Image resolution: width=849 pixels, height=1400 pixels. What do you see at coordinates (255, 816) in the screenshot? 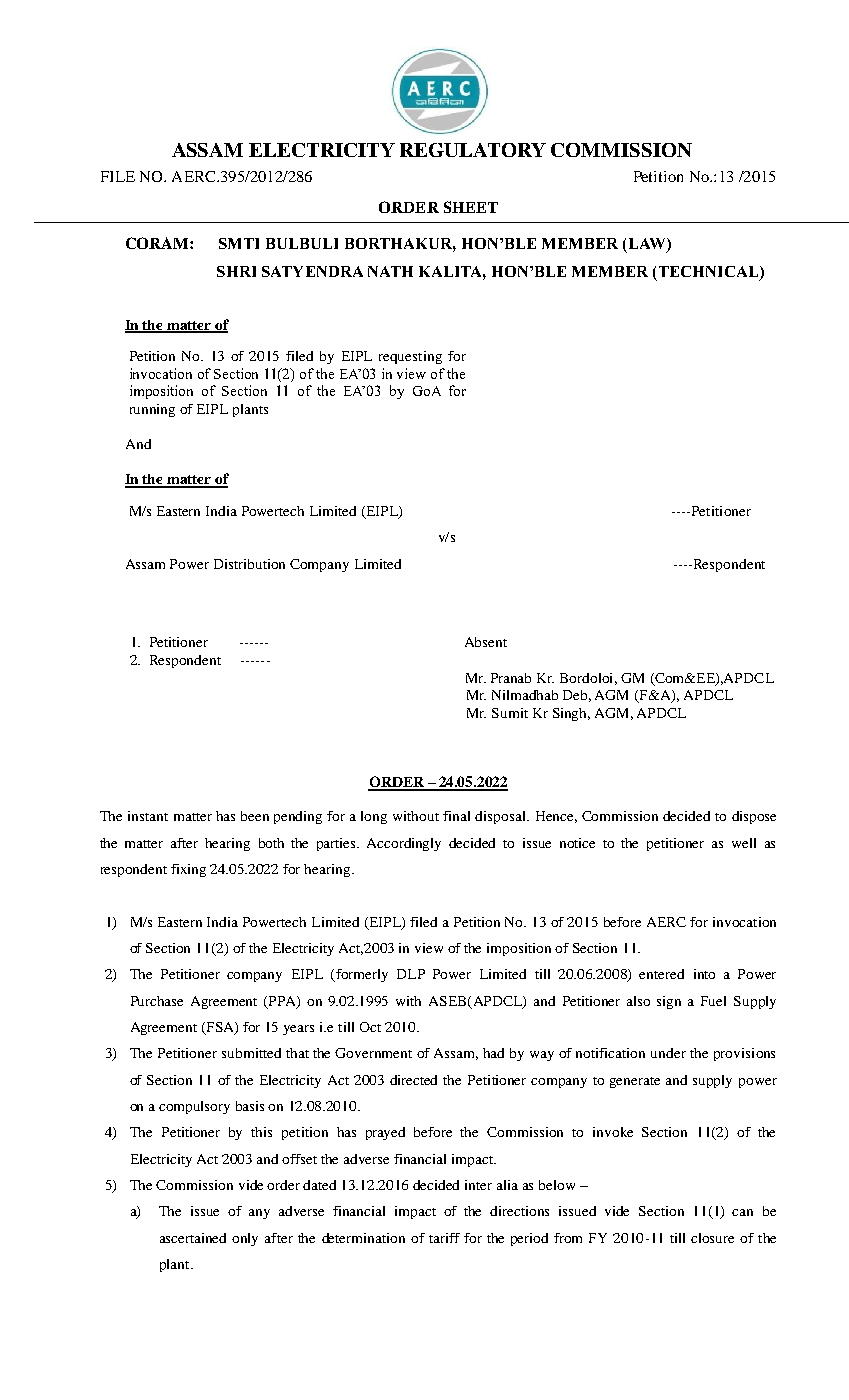
I see `been` at bounding box center [255, 816].
